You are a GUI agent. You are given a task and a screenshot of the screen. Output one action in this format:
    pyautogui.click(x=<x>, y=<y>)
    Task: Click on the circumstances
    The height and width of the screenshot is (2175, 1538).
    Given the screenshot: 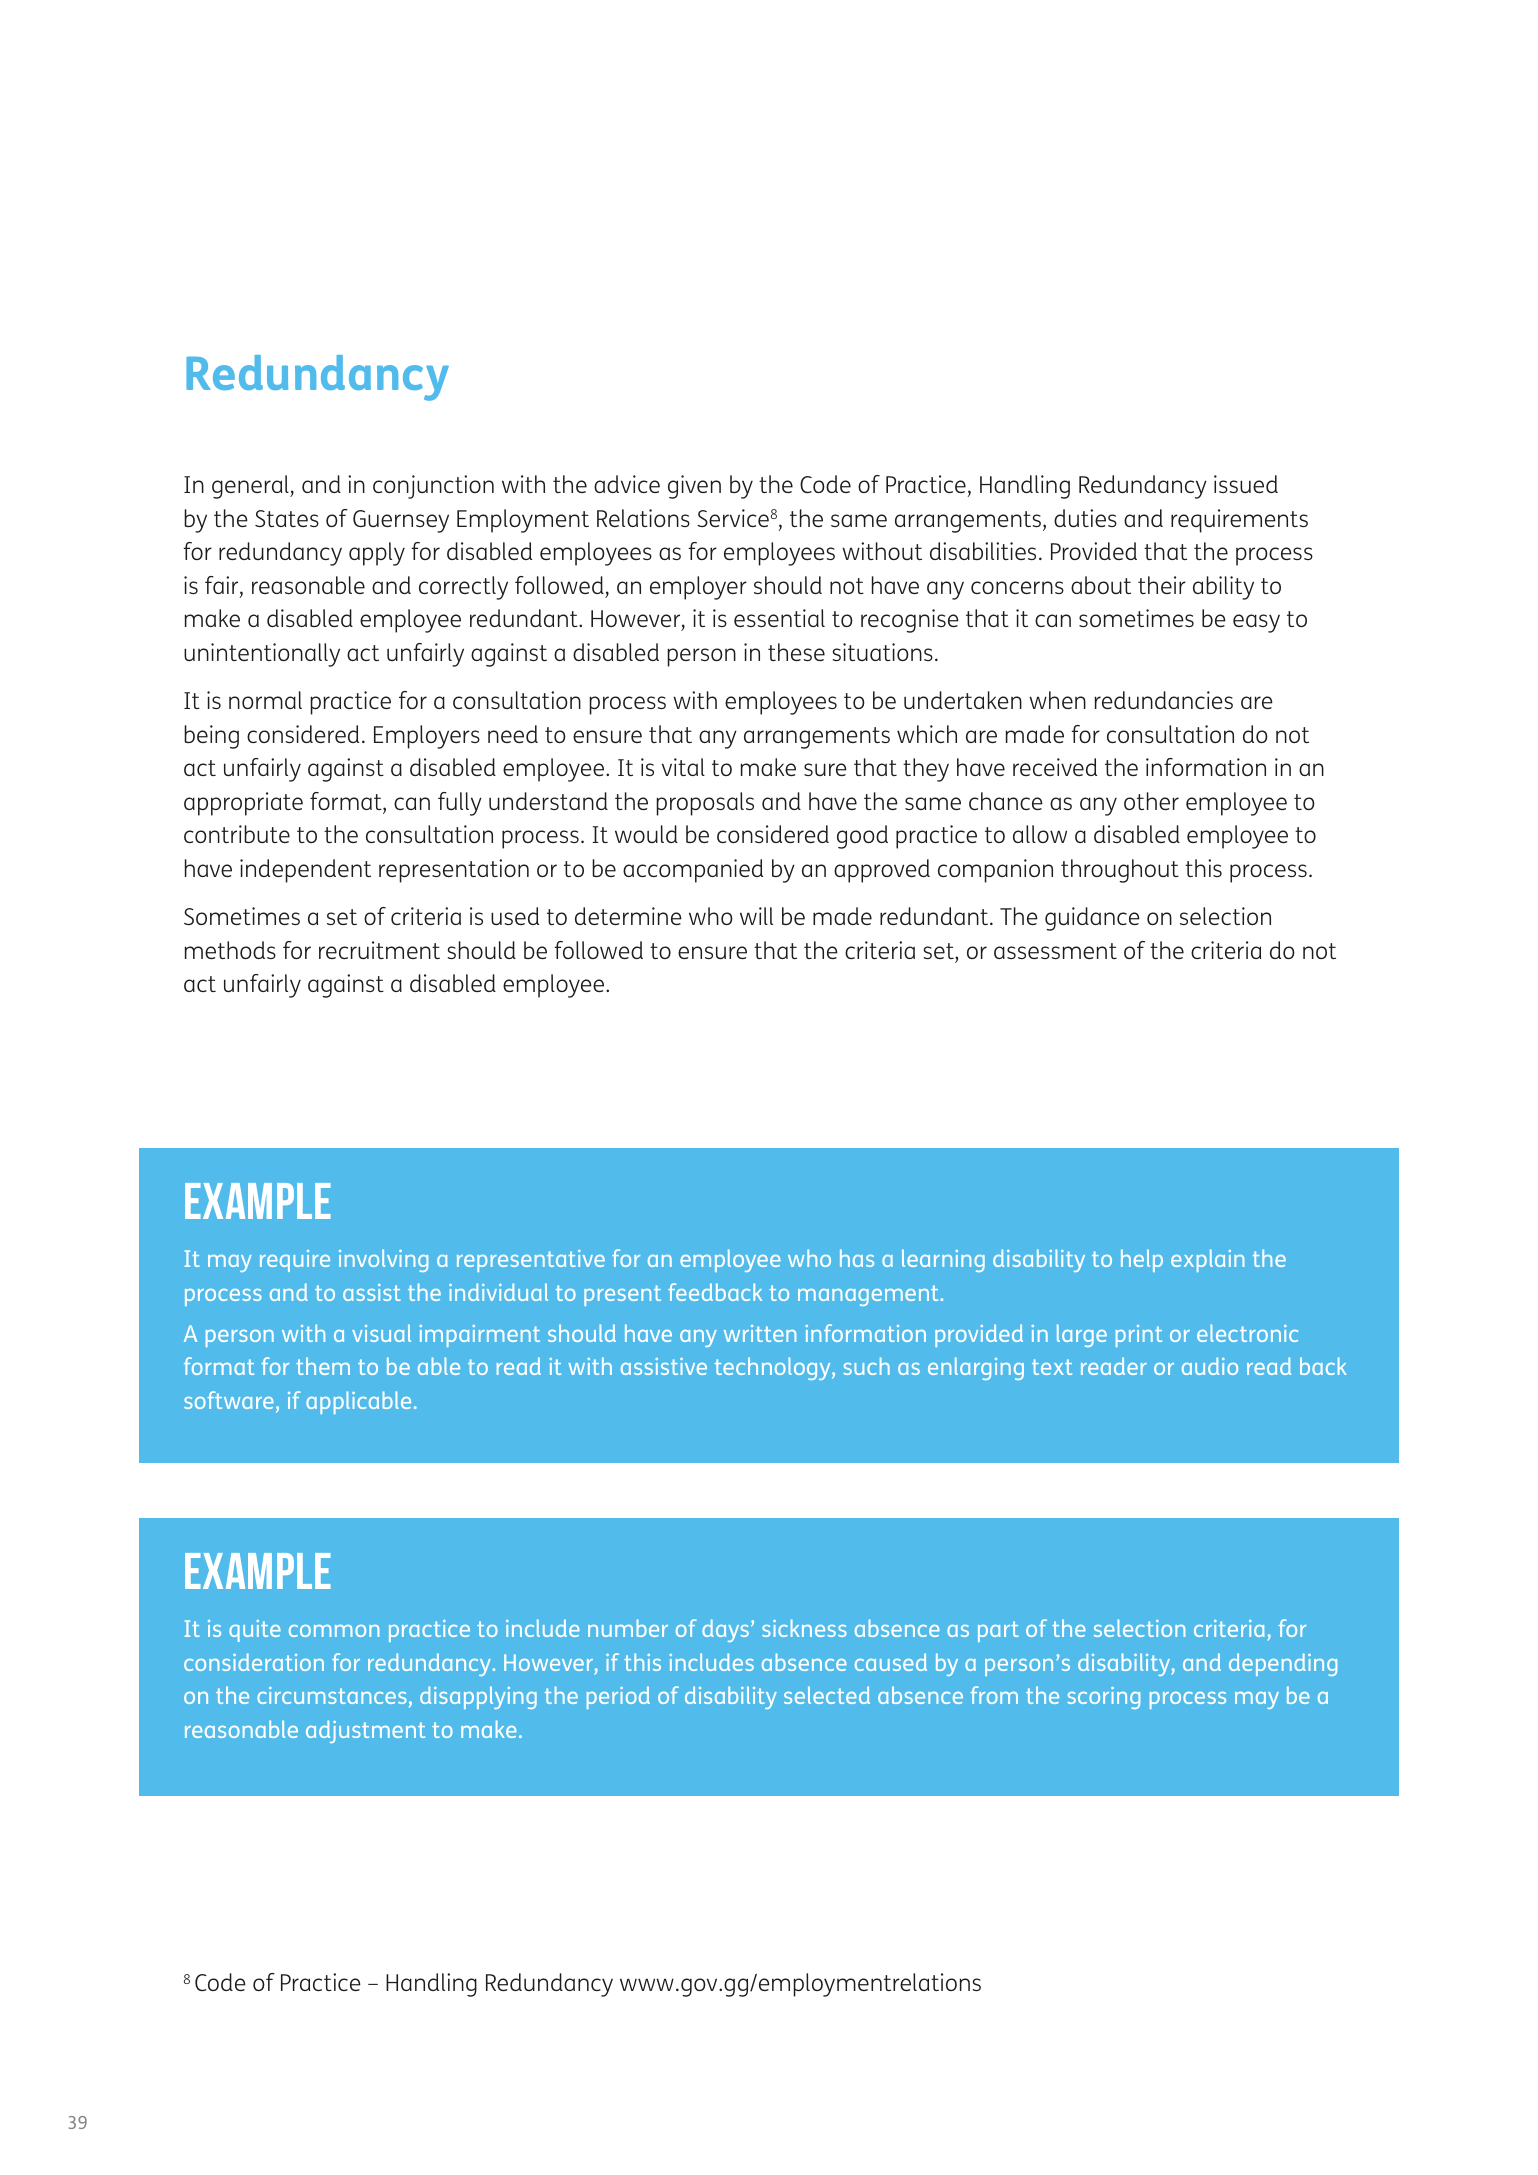 What is the action you would take?
    pyautogui.click(x=332, y=1695)
